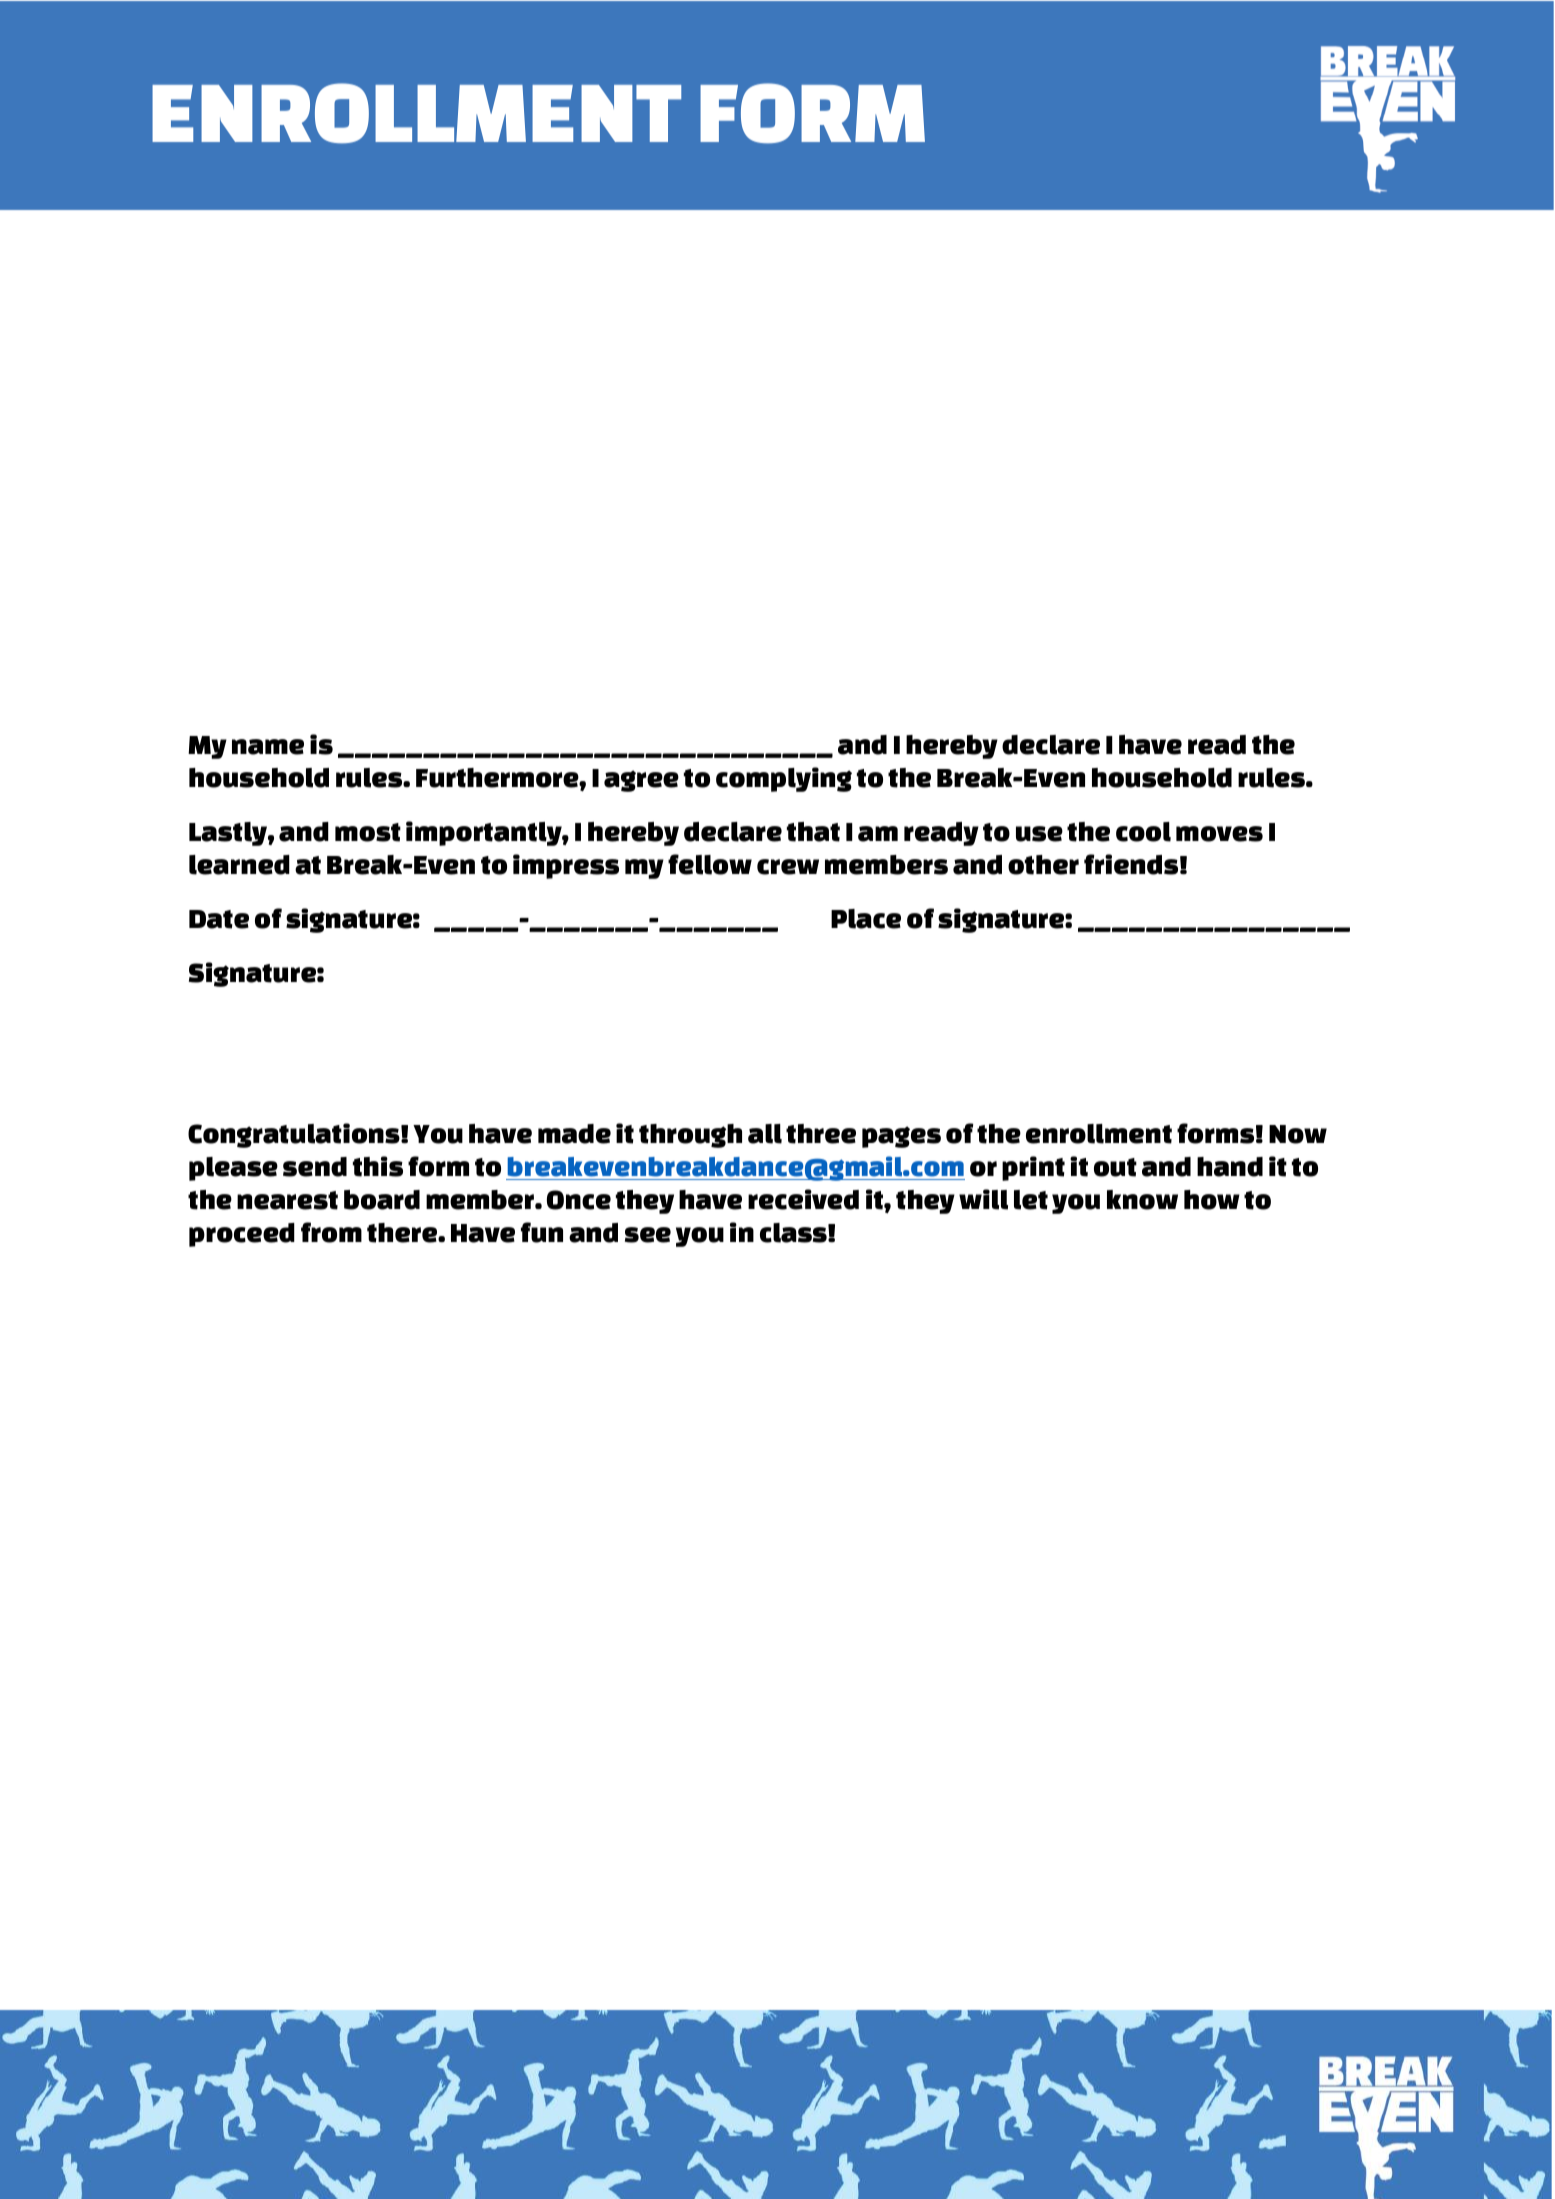 This document has height=2199, width=1555. Describe the element at coordinates (1043, 865) in the document. I see `other` at that location.
